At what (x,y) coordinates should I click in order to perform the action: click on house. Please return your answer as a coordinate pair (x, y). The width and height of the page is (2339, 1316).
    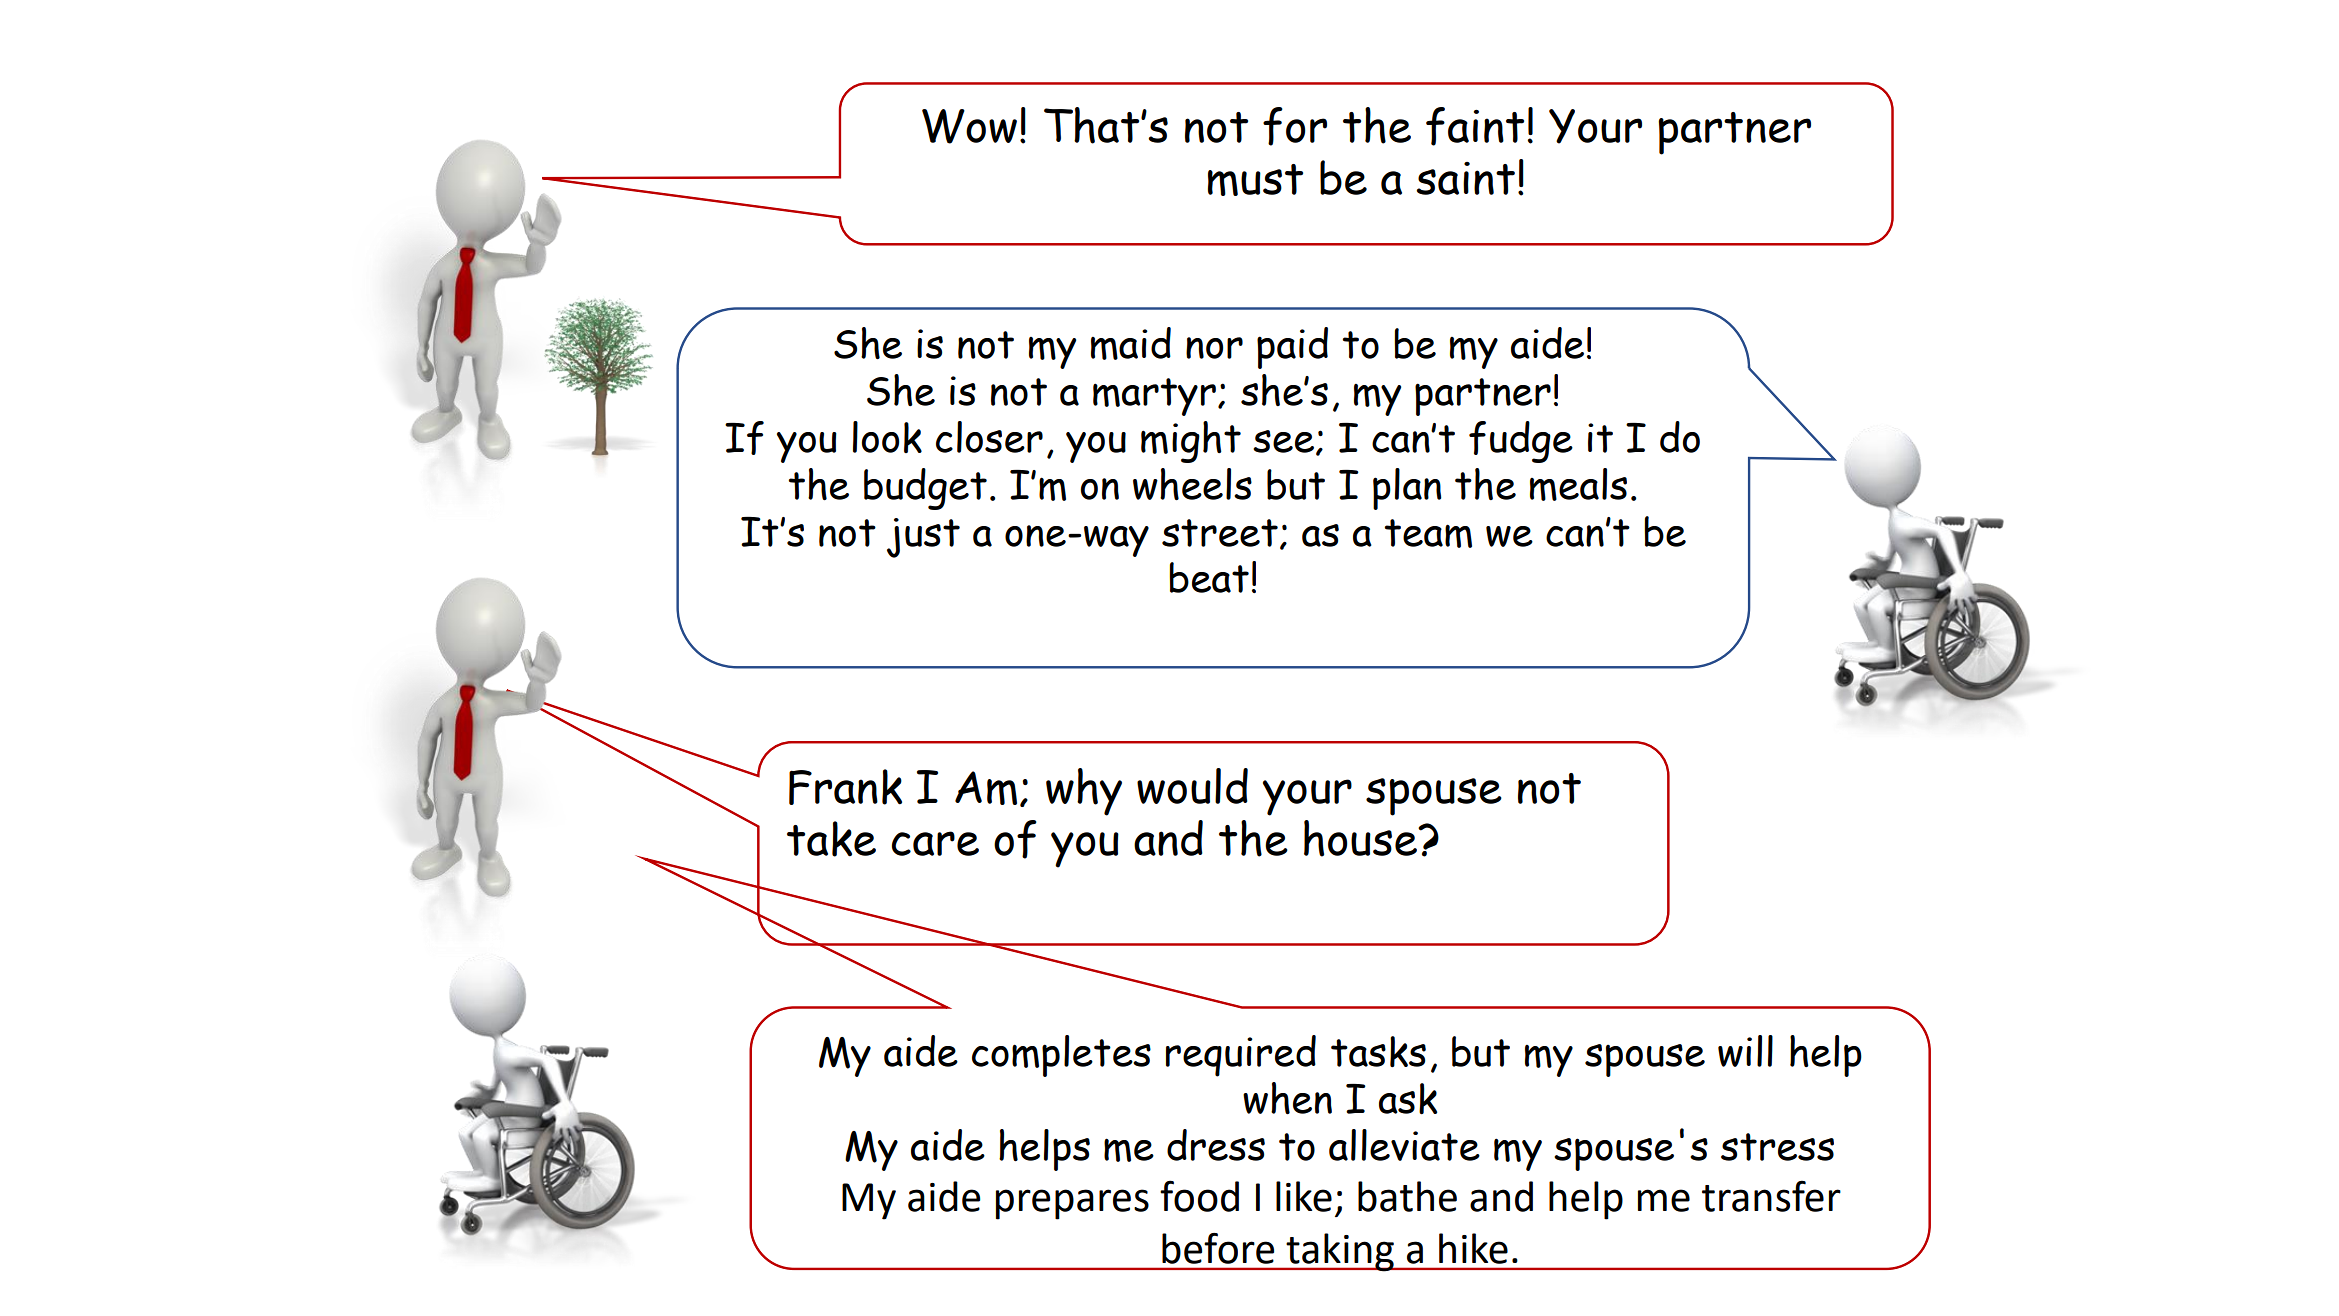
    Looking at the image, I should click on (1361, 838).
